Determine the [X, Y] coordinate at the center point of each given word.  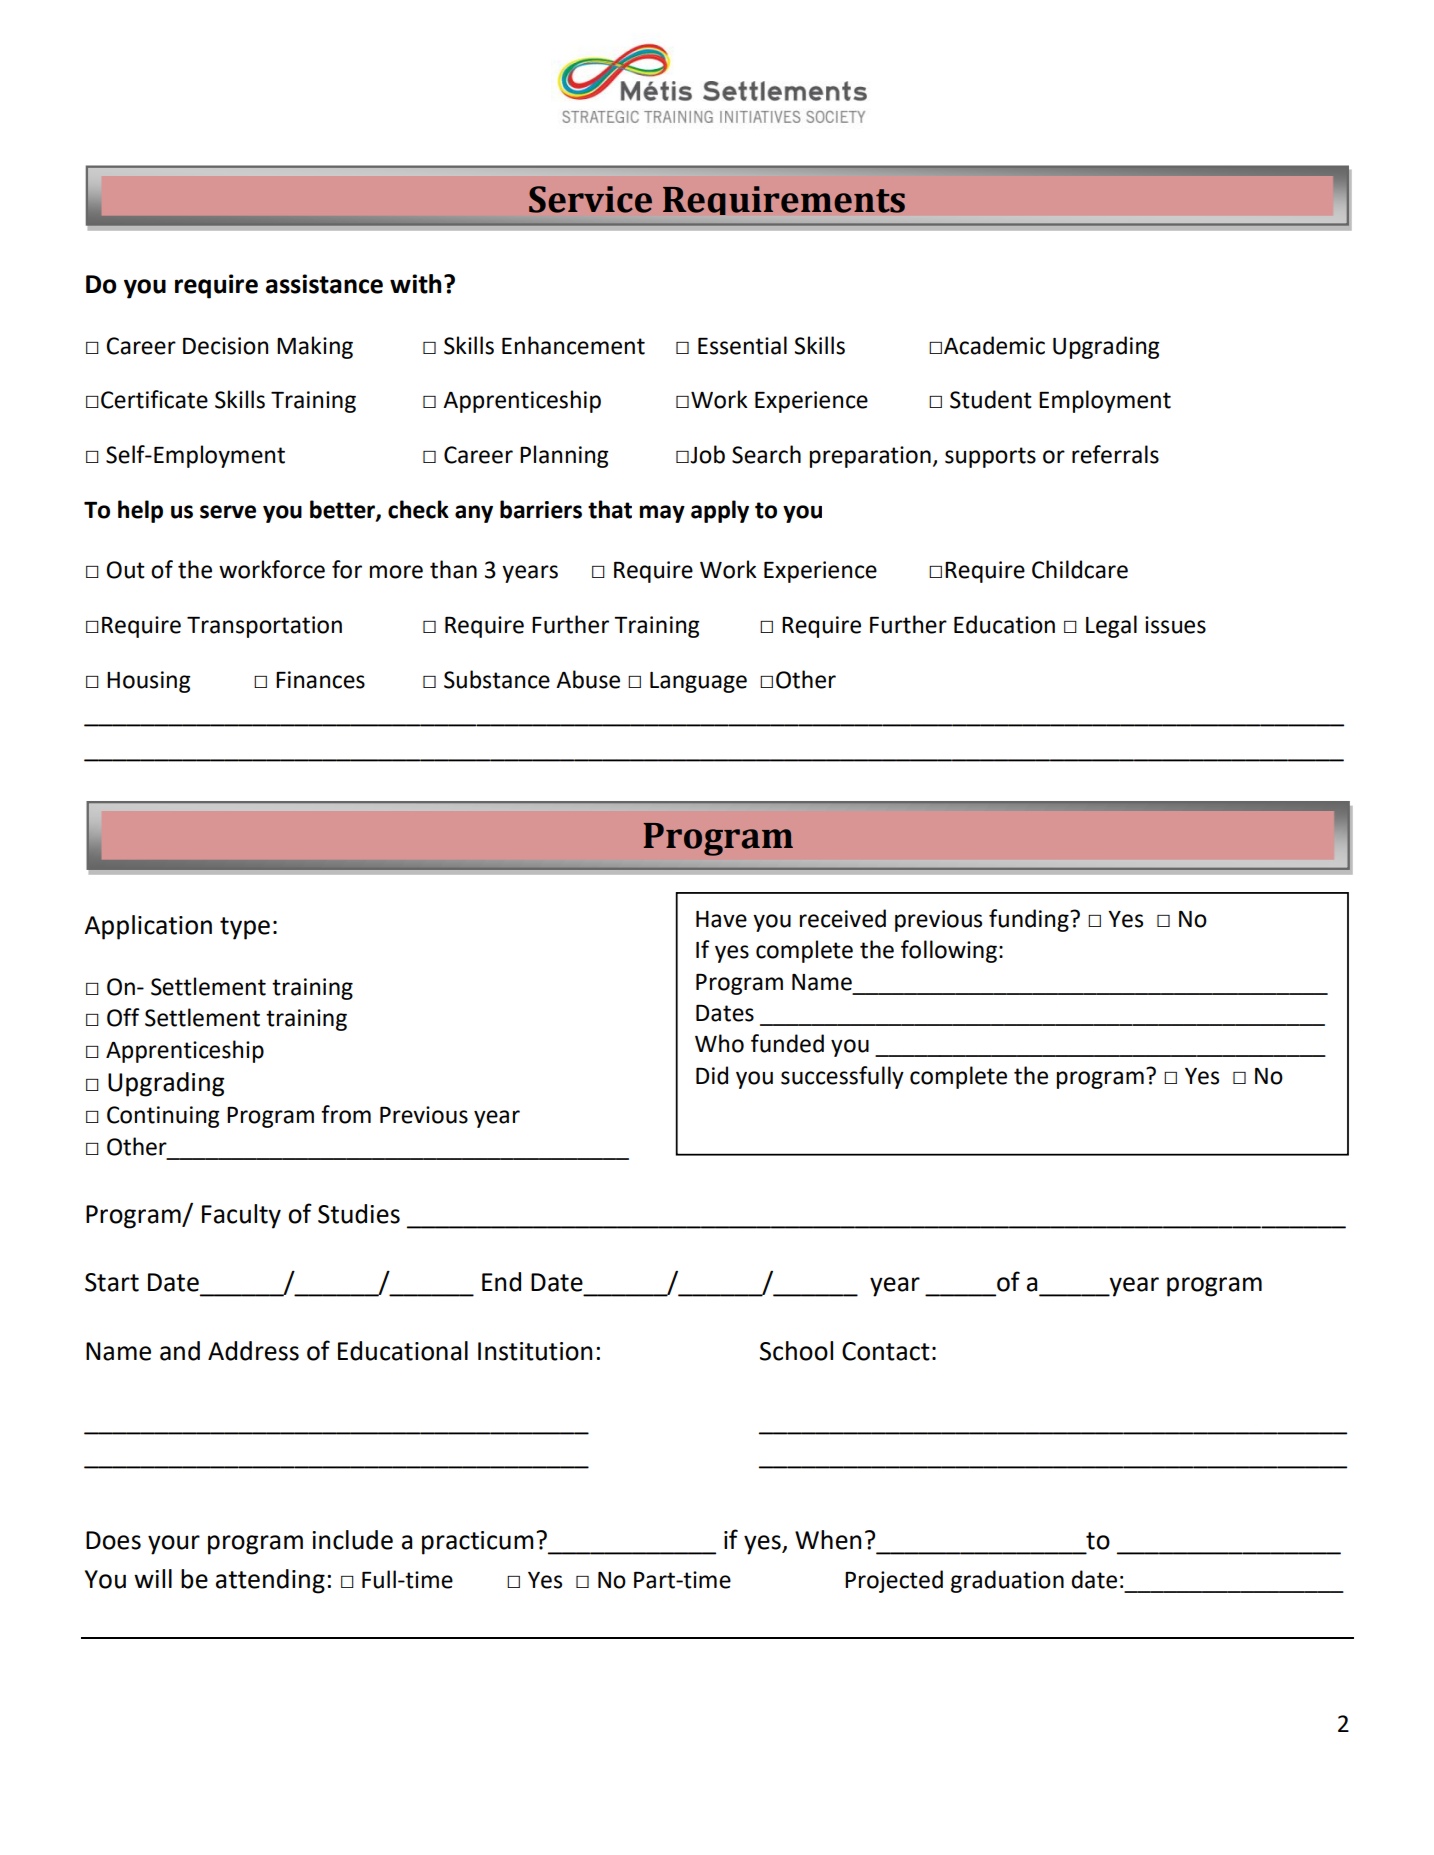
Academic [994, 345]
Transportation [264, 627]
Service [590, 199]
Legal [1111, 626]
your [174, 1545]
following [949, 951]
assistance [324, 284]
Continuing [163, 1117]
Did [712, 1075]
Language [698, 682]
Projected [894, 1581]
